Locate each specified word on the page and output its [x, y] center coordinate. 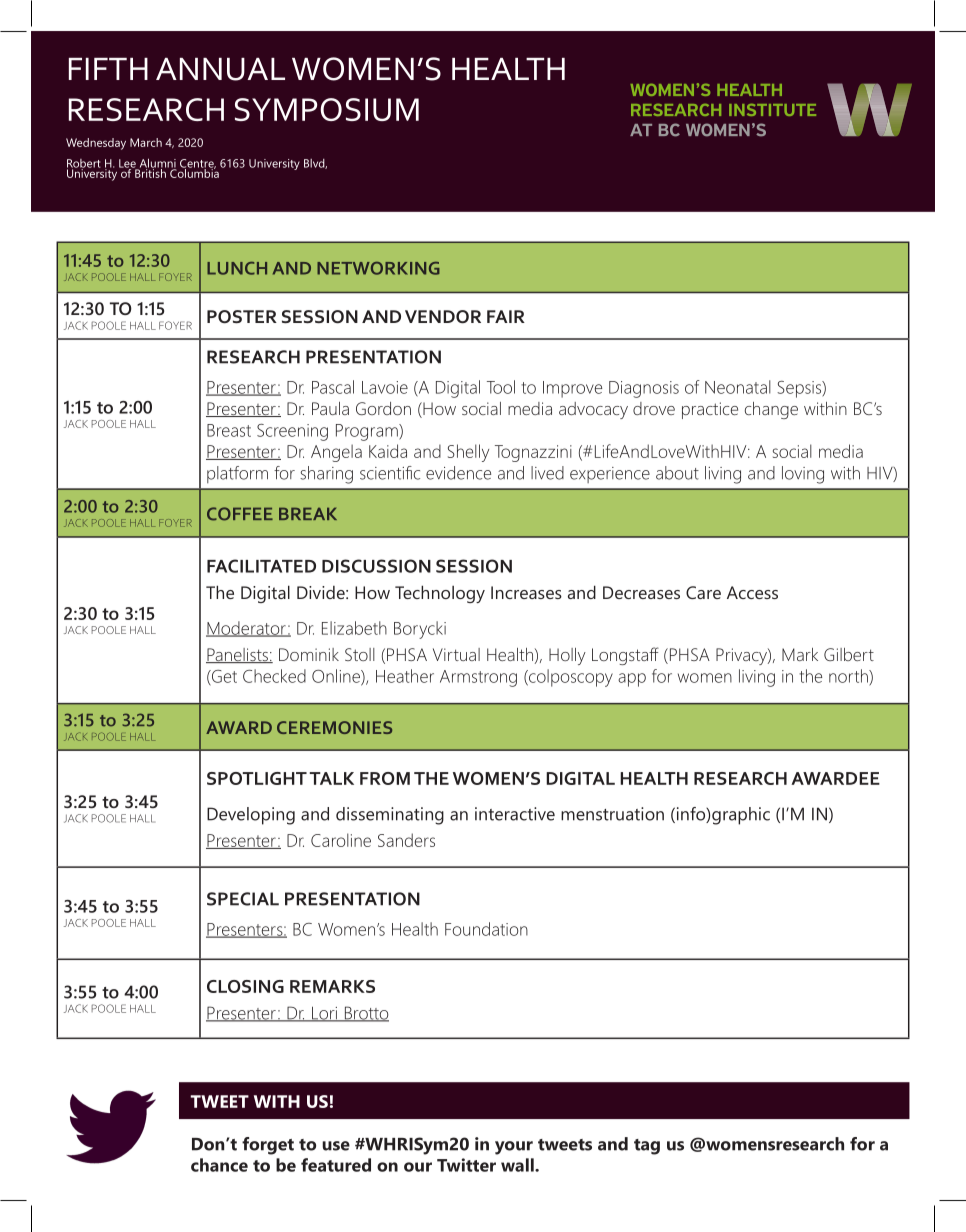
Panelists [238, 655]
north [849, 676]
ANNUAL [220, 69]
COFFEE [240, 514]
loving [803, 475]
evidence [458, 473]
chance [219, 1165]
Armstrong [478, 678]
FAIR [506, 316]
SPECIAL [243, 899]
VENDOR [443, 316]
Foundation [486, 929]
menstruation [612, 814]
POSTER [242, 316]
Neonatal [738, 387]
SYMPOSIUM [327, 109]
